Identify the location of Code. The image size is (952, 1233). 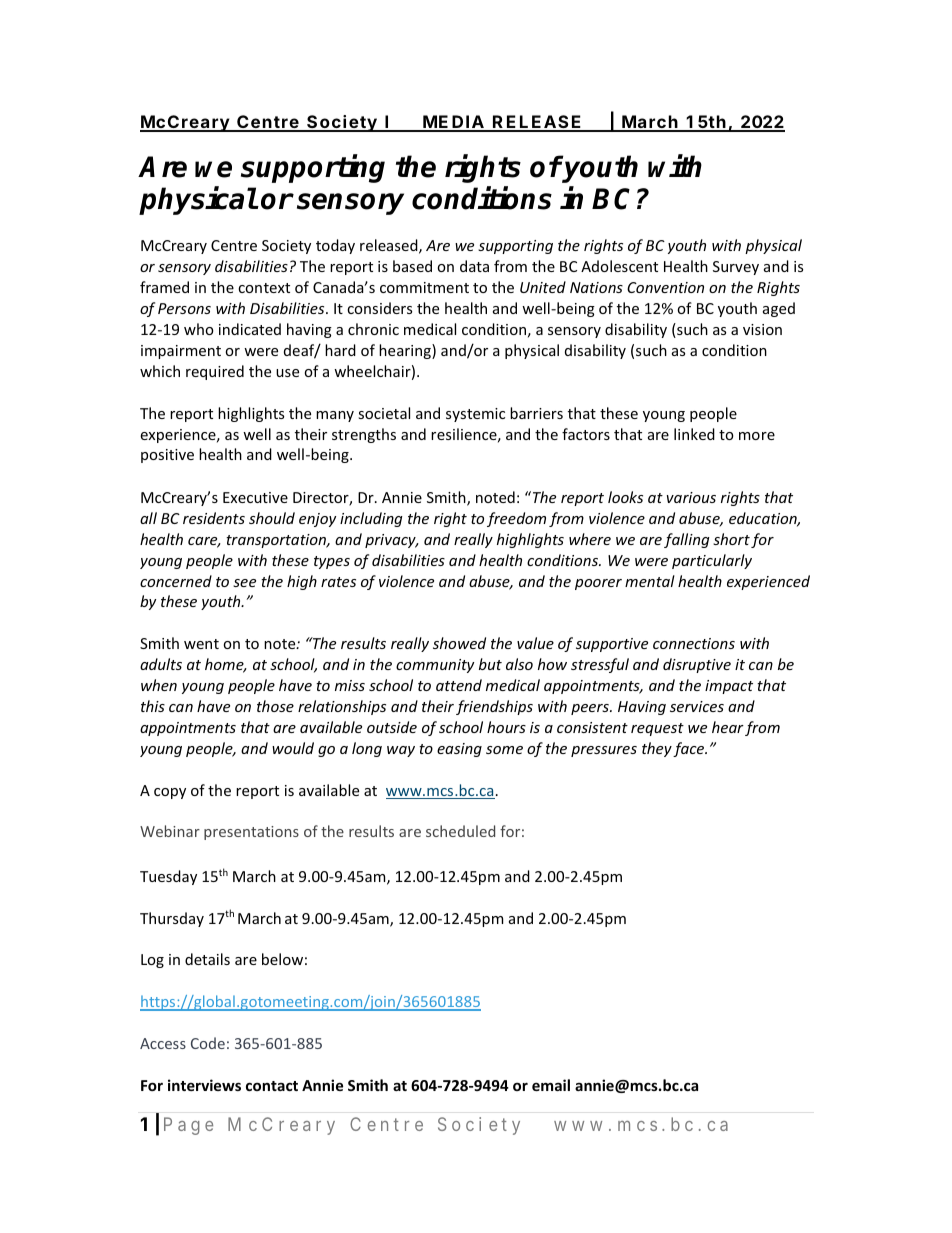
(208, 1043).
